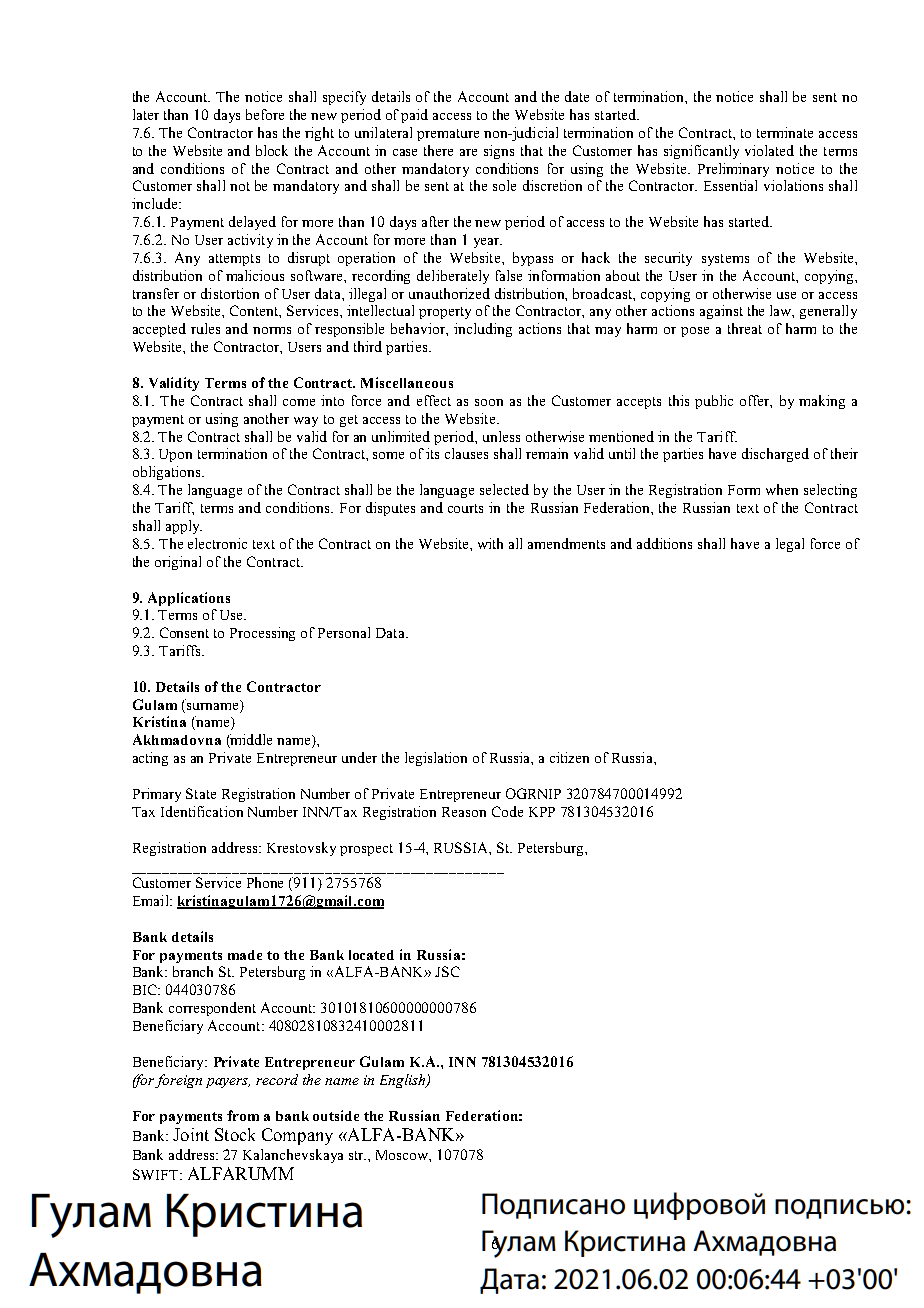  What do you see at coordinates (299, 402) in the screenshot?
I see `come` at bounding box center [299, 402].
